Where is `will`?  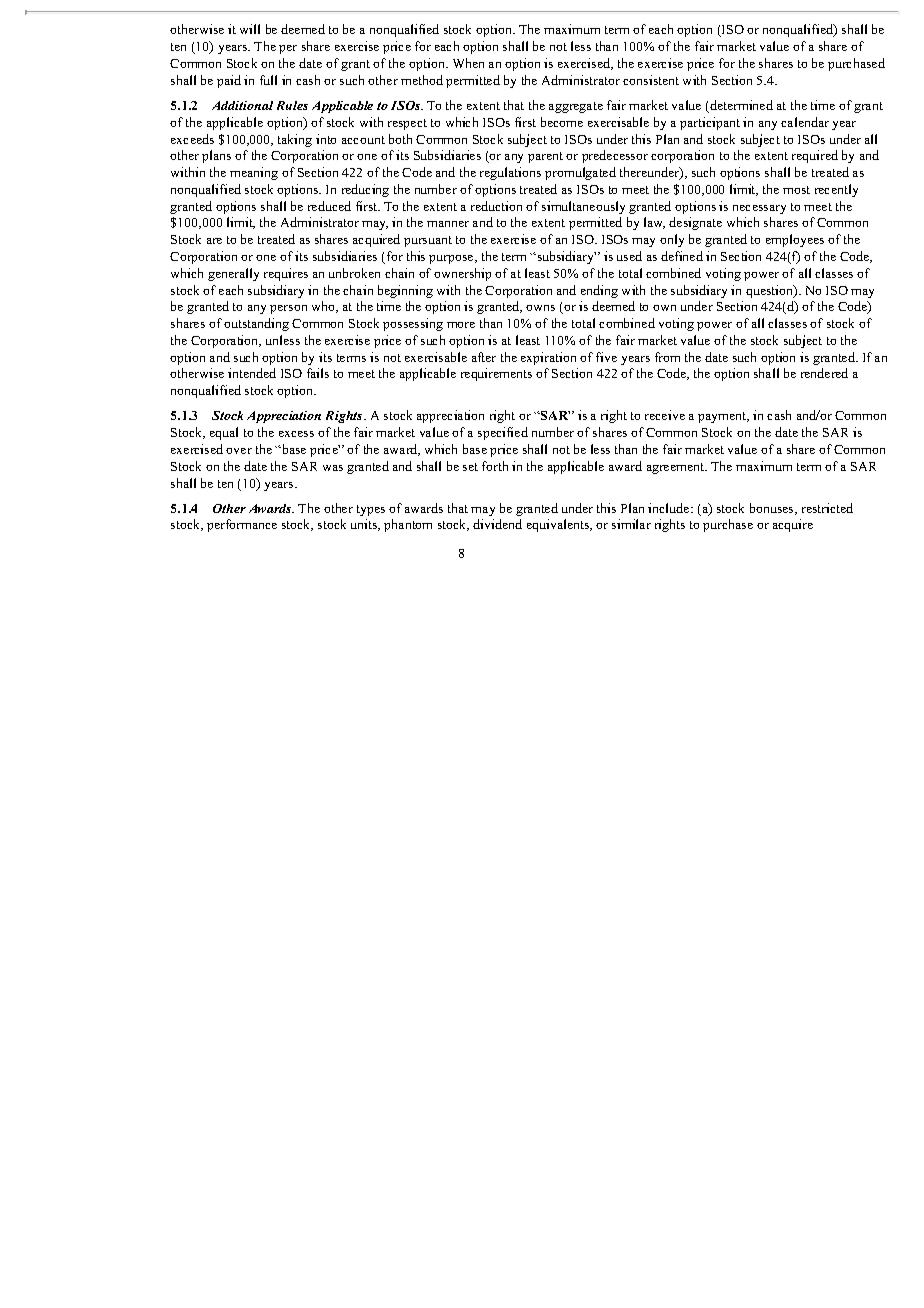 will is located at coordinates (250, 29).
